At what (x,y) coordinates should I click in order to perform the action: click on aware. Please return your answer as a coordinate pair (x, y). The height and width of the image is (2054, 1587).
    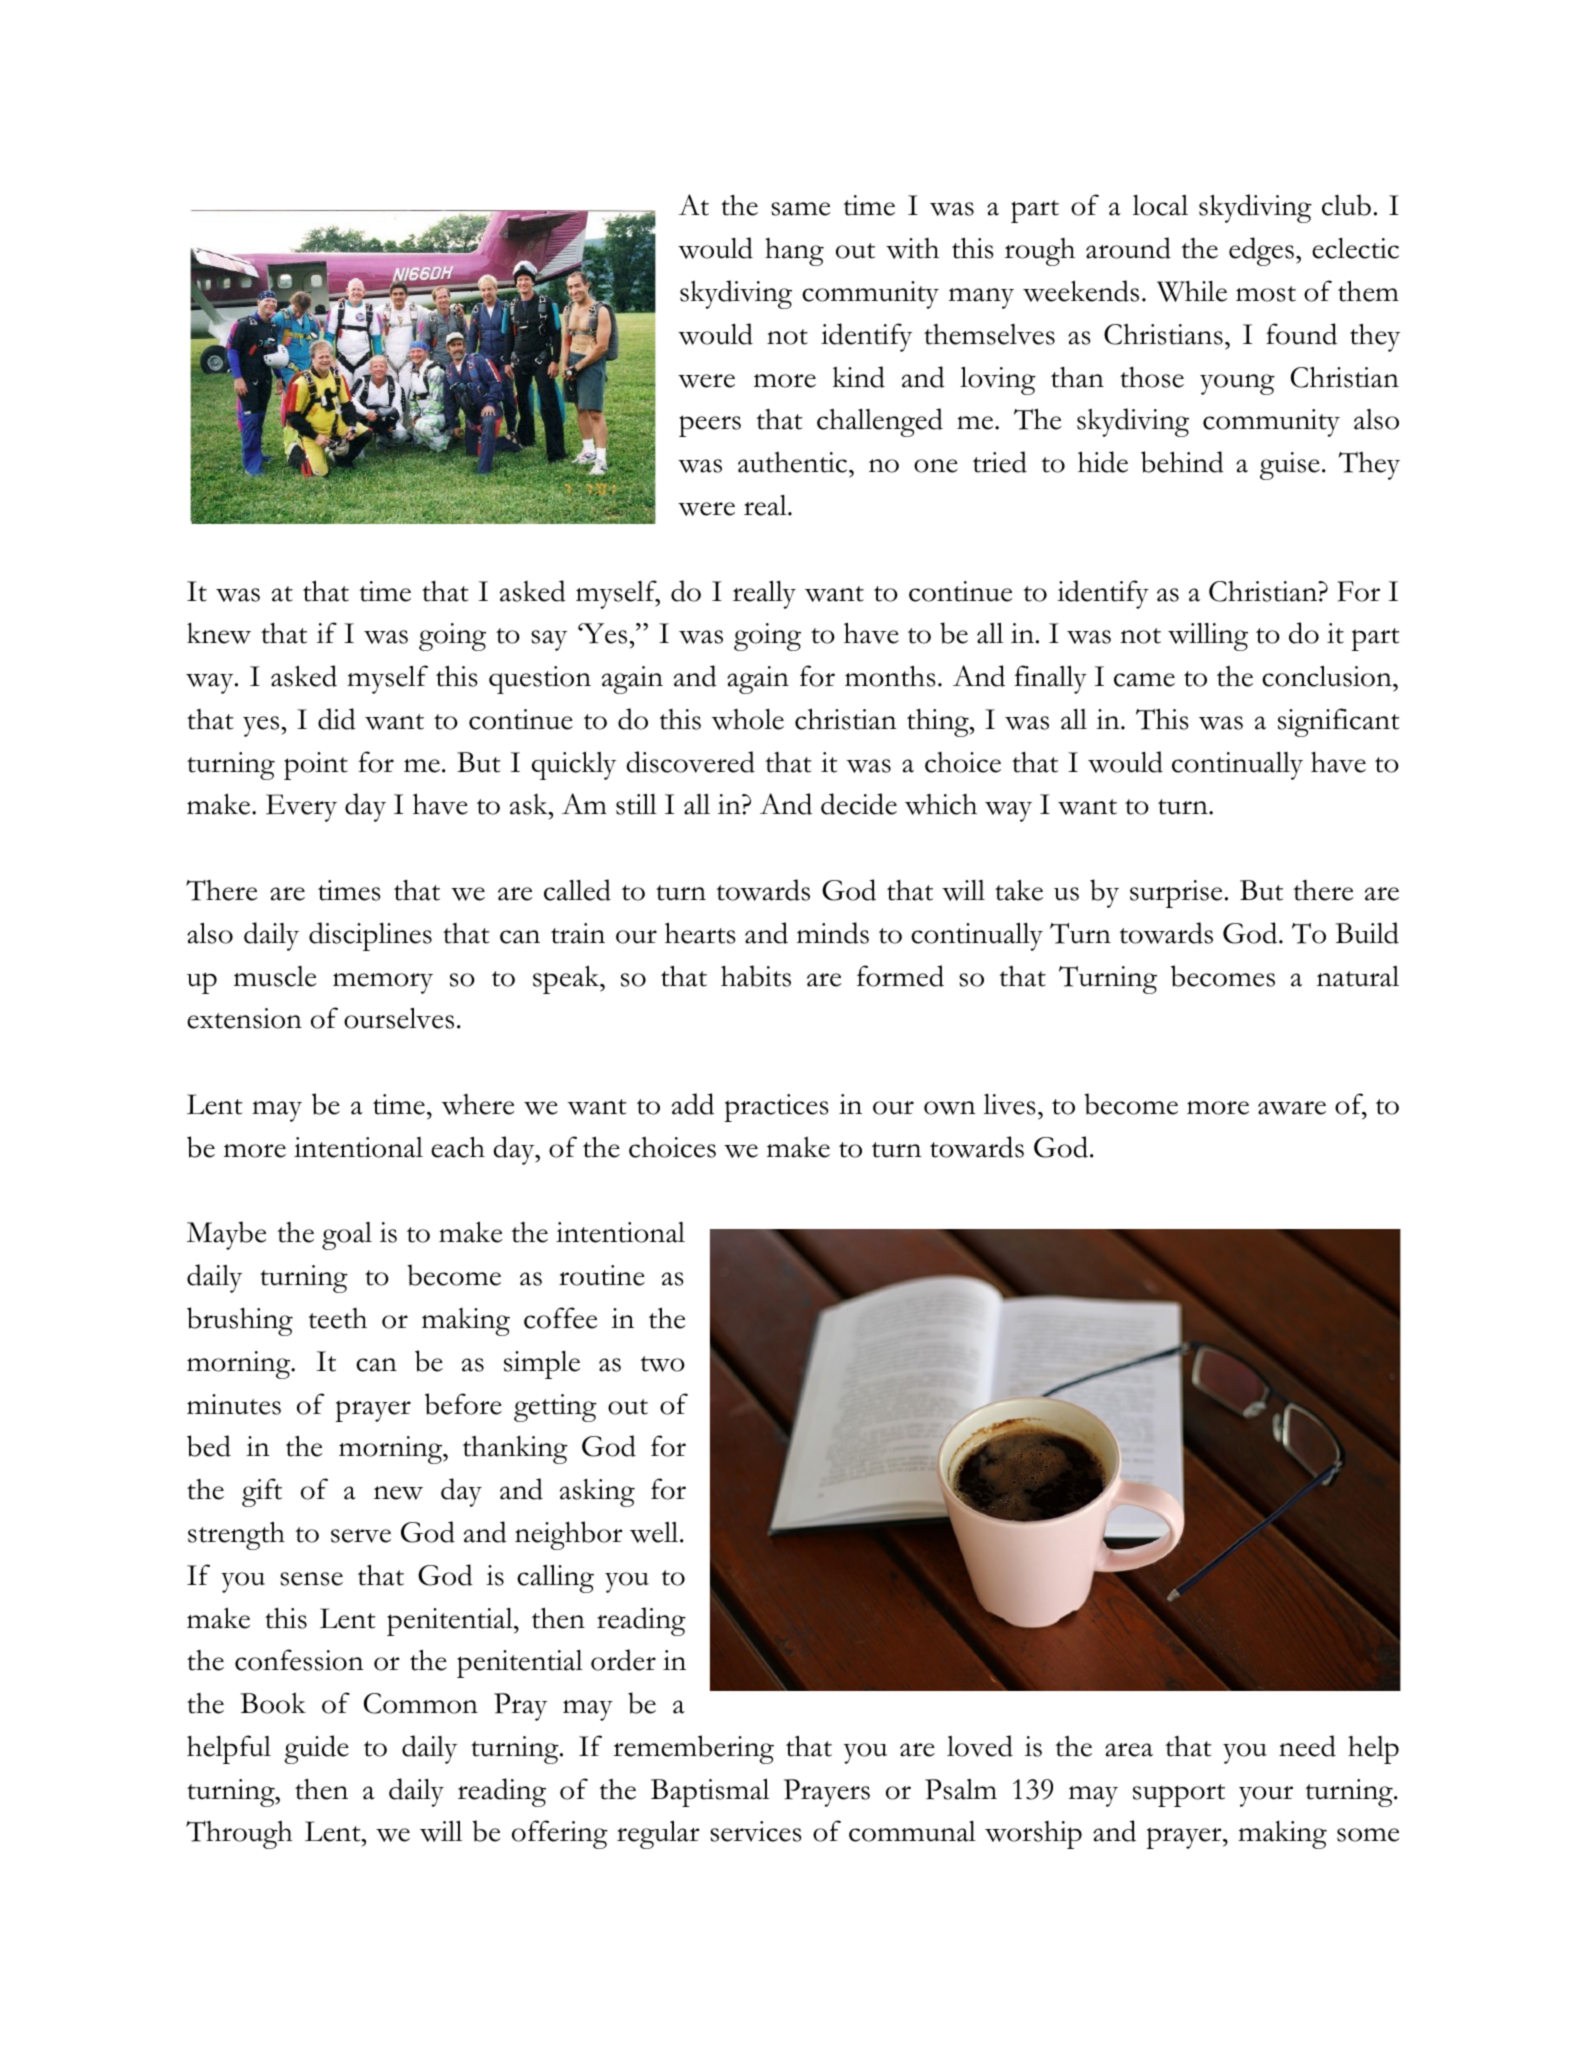
    Looking at the image, I should click on (1292, 1108).
